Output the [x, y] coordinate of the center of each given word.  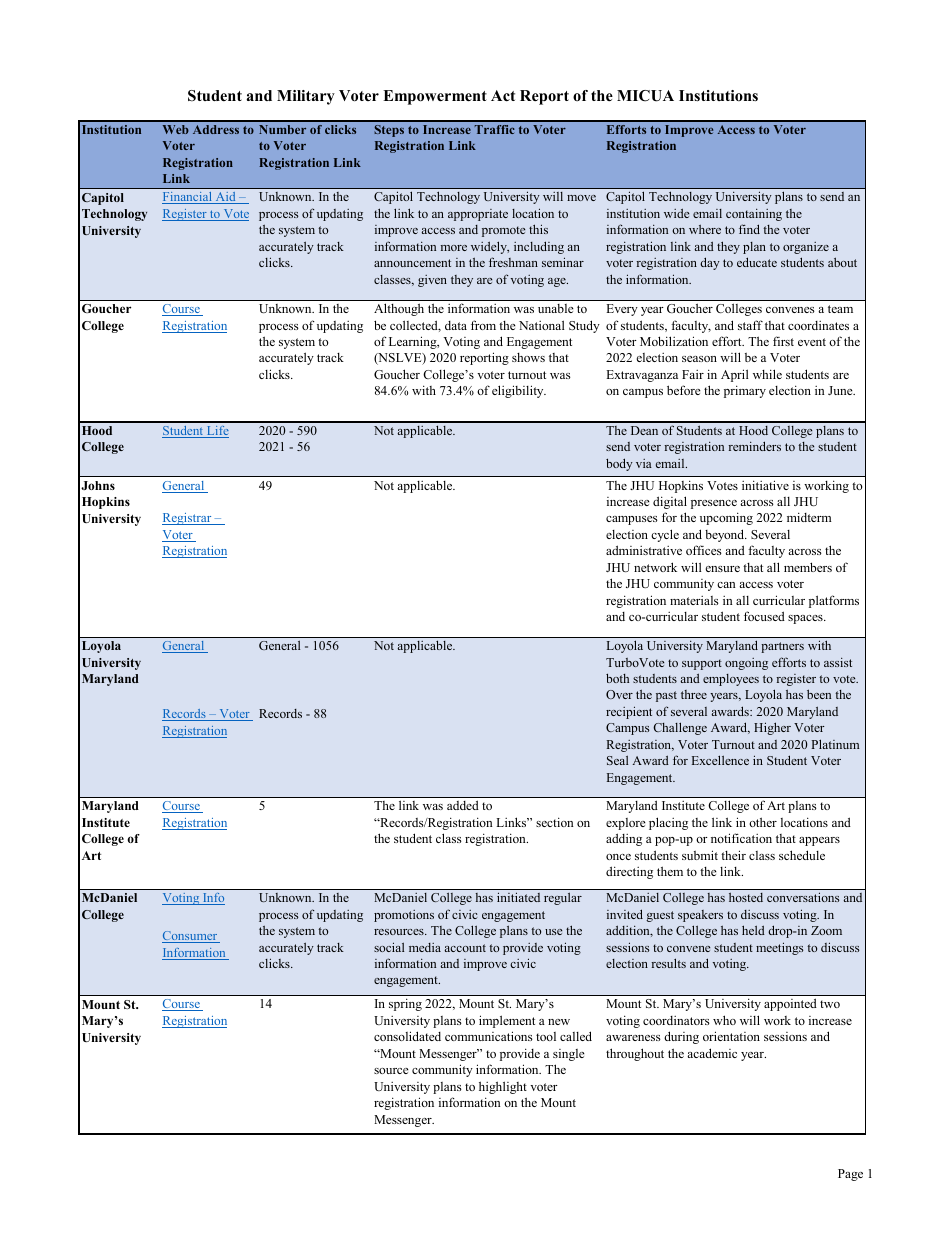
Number [282, 129]
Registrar [188, 519]
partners [782, 647]
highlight [503, 1087]
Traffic [495, 129]
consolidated [407, 1036]
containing [754, 215]
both [617, 678]
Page [850, 1175]
